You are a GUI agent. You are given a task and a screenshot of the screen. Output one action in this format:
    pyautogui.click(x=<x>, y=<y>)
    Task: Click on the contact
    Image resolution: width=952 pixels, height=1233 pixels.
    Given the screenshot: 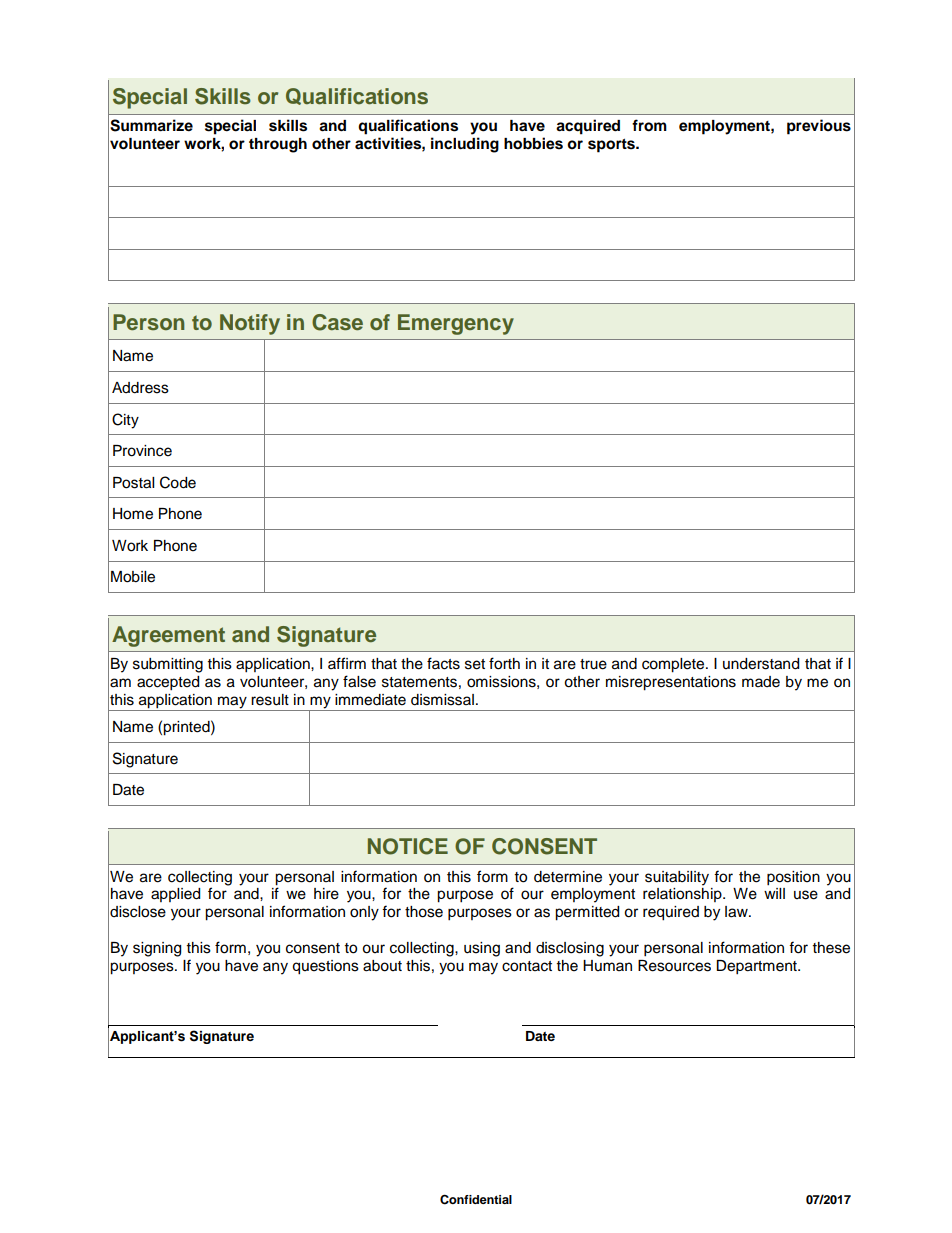 What is the action you would take?
    pyautogui.click(x=527, y=966)
